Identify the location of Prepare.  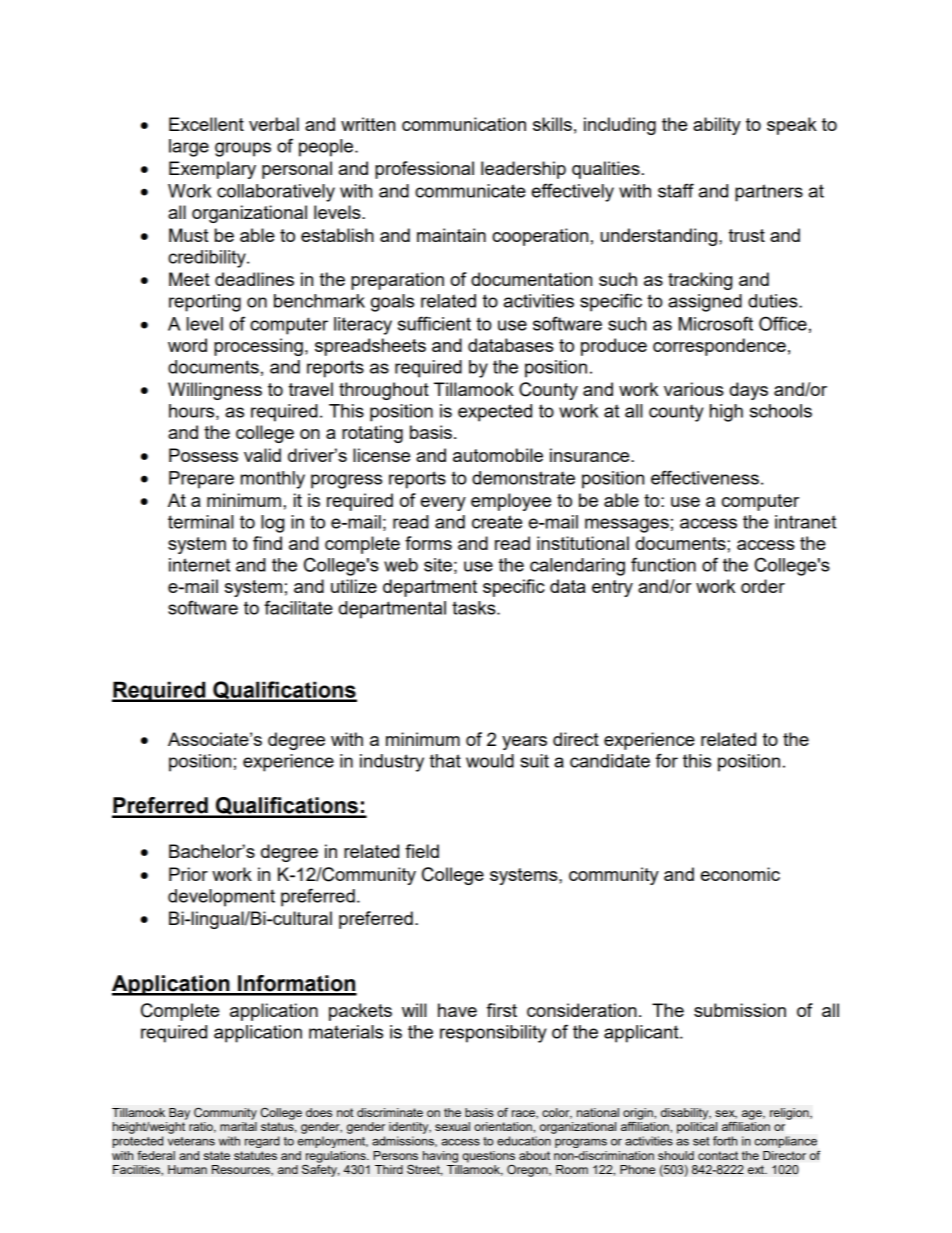
(201, 480).
